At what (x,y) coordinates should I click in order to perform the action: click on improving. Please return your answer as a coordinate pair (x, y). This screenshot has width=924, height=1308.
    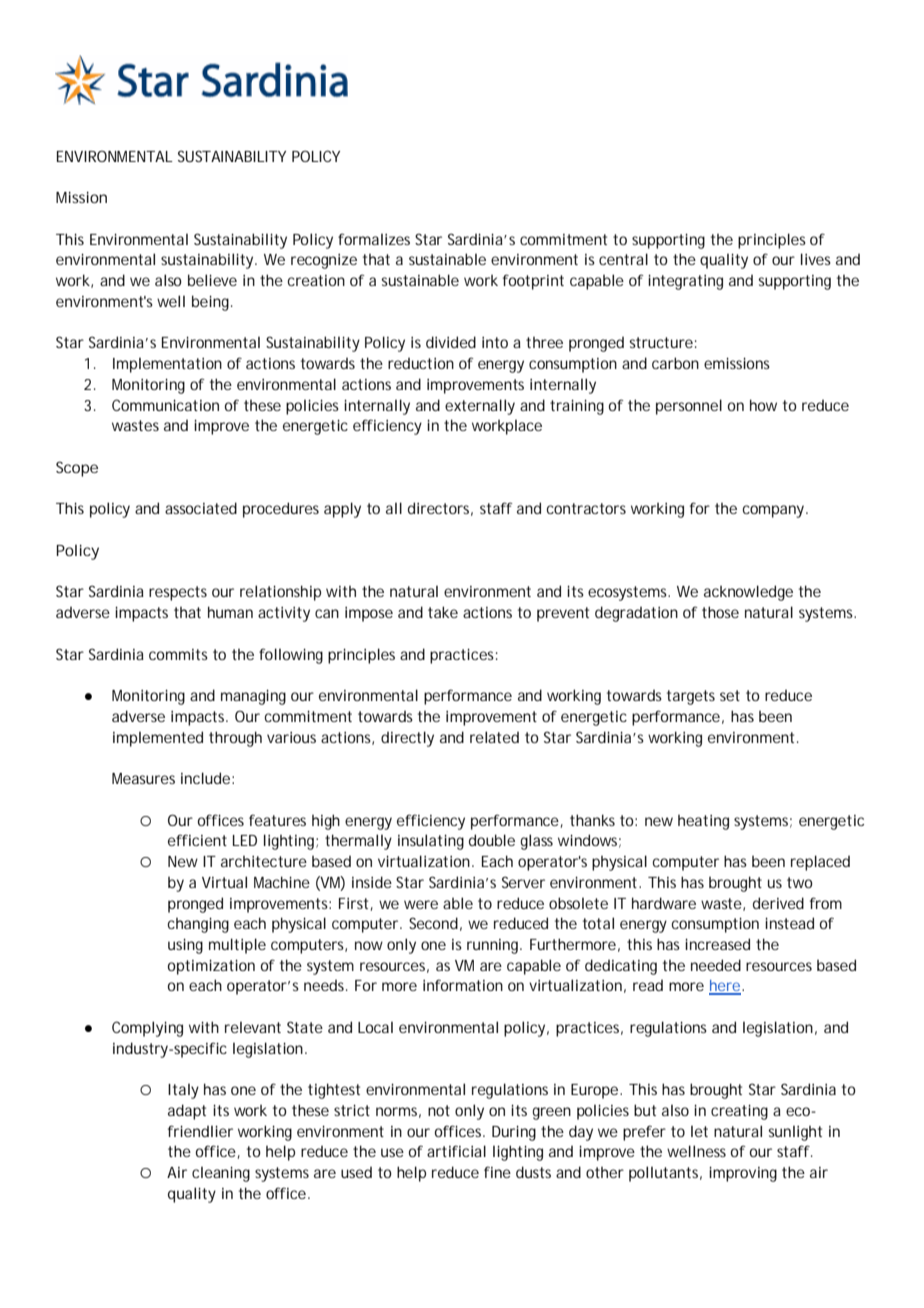
    Looking at the image, I should click on (743, 1174).
